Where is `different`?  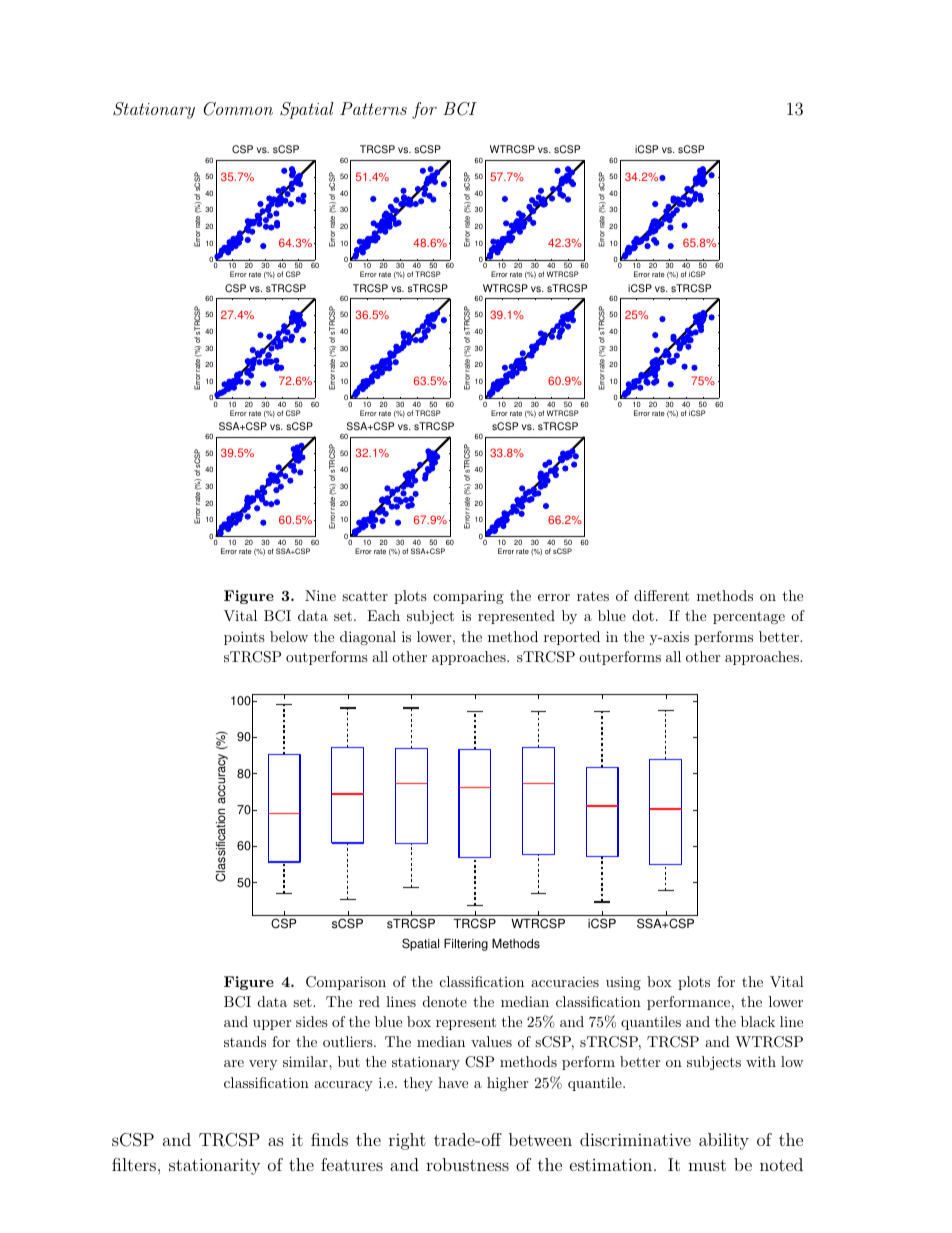
different is located at coordinates (661, 595).
